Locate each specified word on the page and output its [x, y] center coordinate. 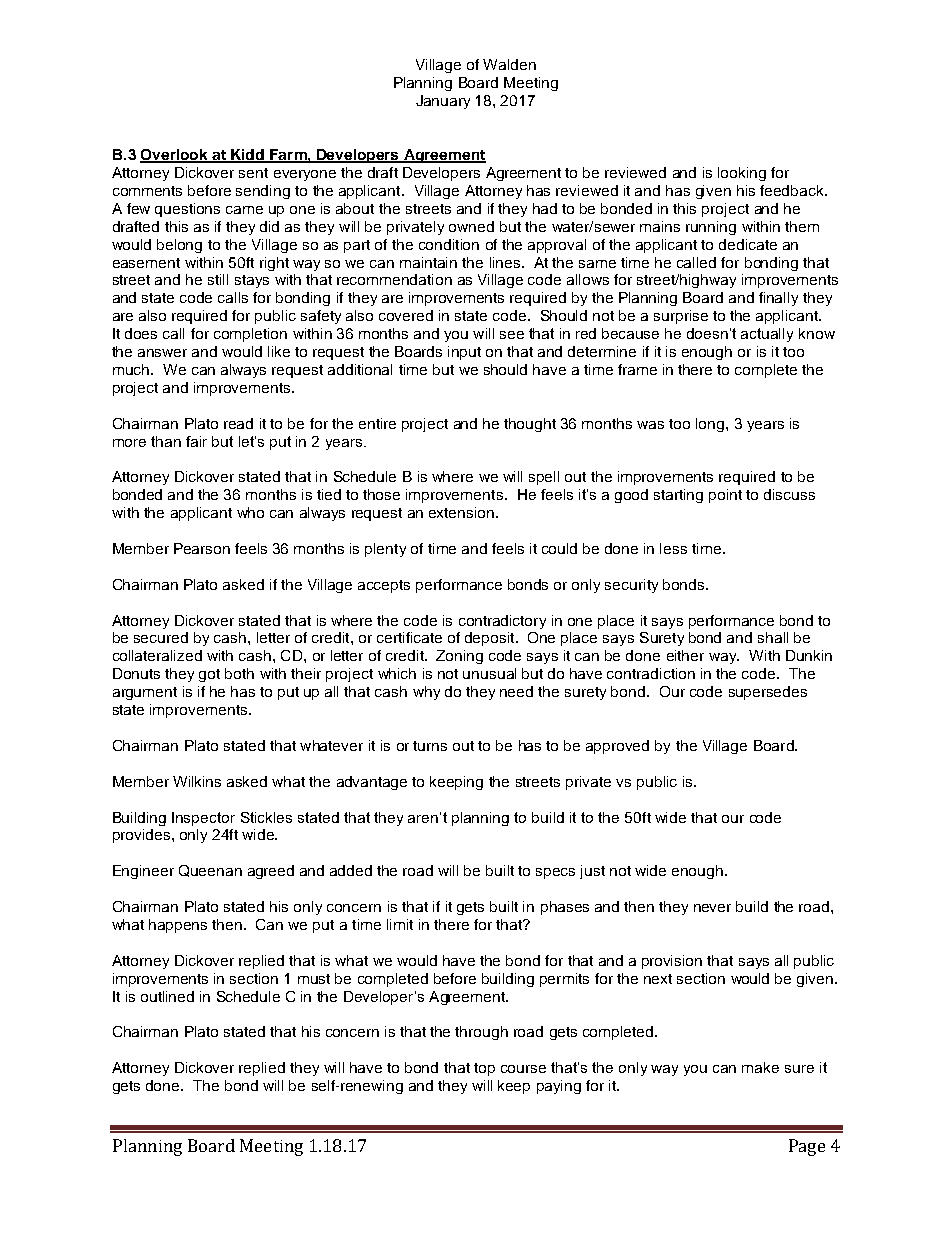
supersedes [768, 693]
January [443, 102]
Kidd [247, 156]
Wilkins [197, 781]
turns [430, 746]
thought [530, 425]
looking [742, 174]
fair [196, 441]
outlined [167, 996]
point [725, 496]
